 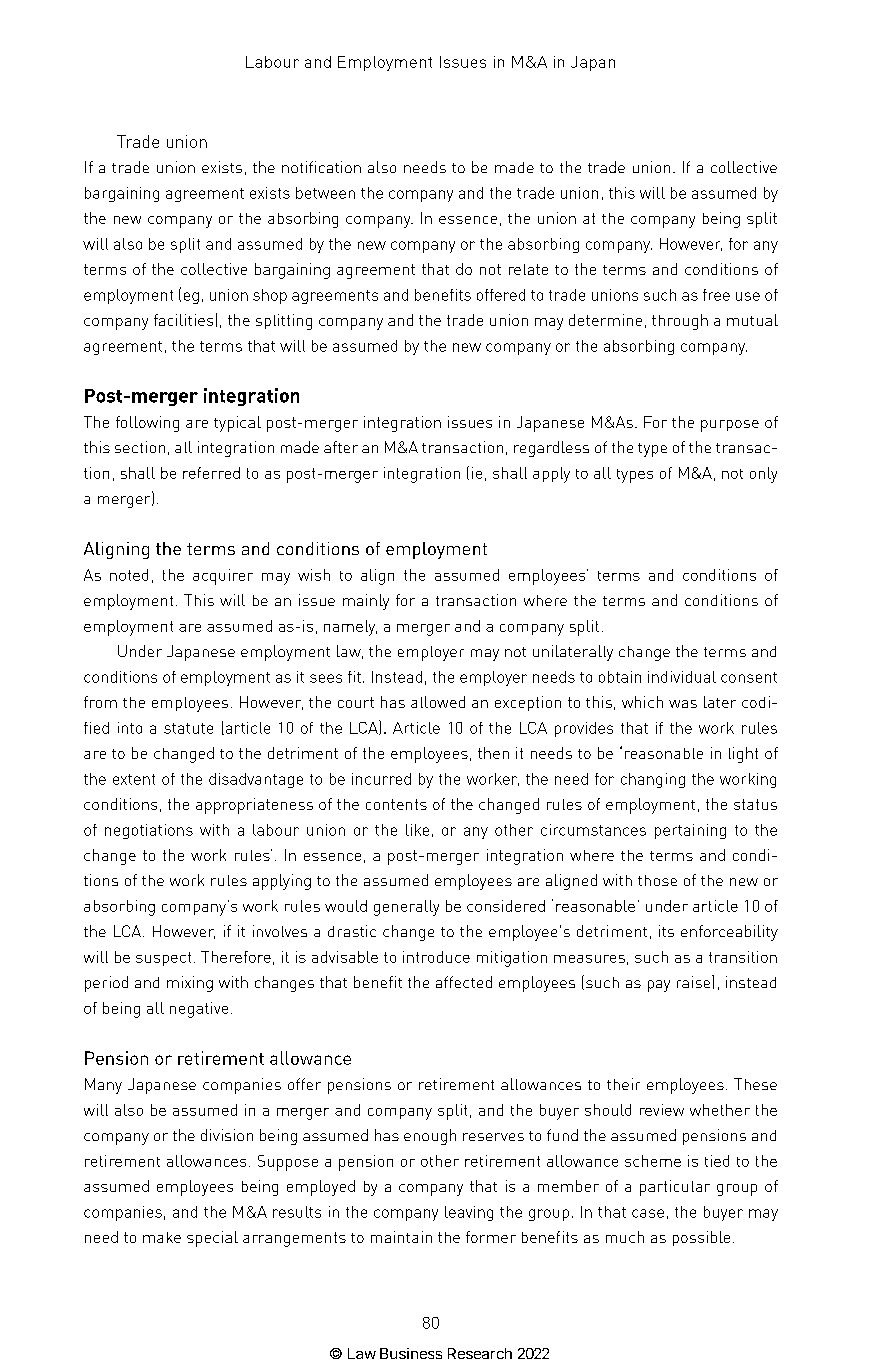 I want to click on negative, so click(x=199, y=1010).
